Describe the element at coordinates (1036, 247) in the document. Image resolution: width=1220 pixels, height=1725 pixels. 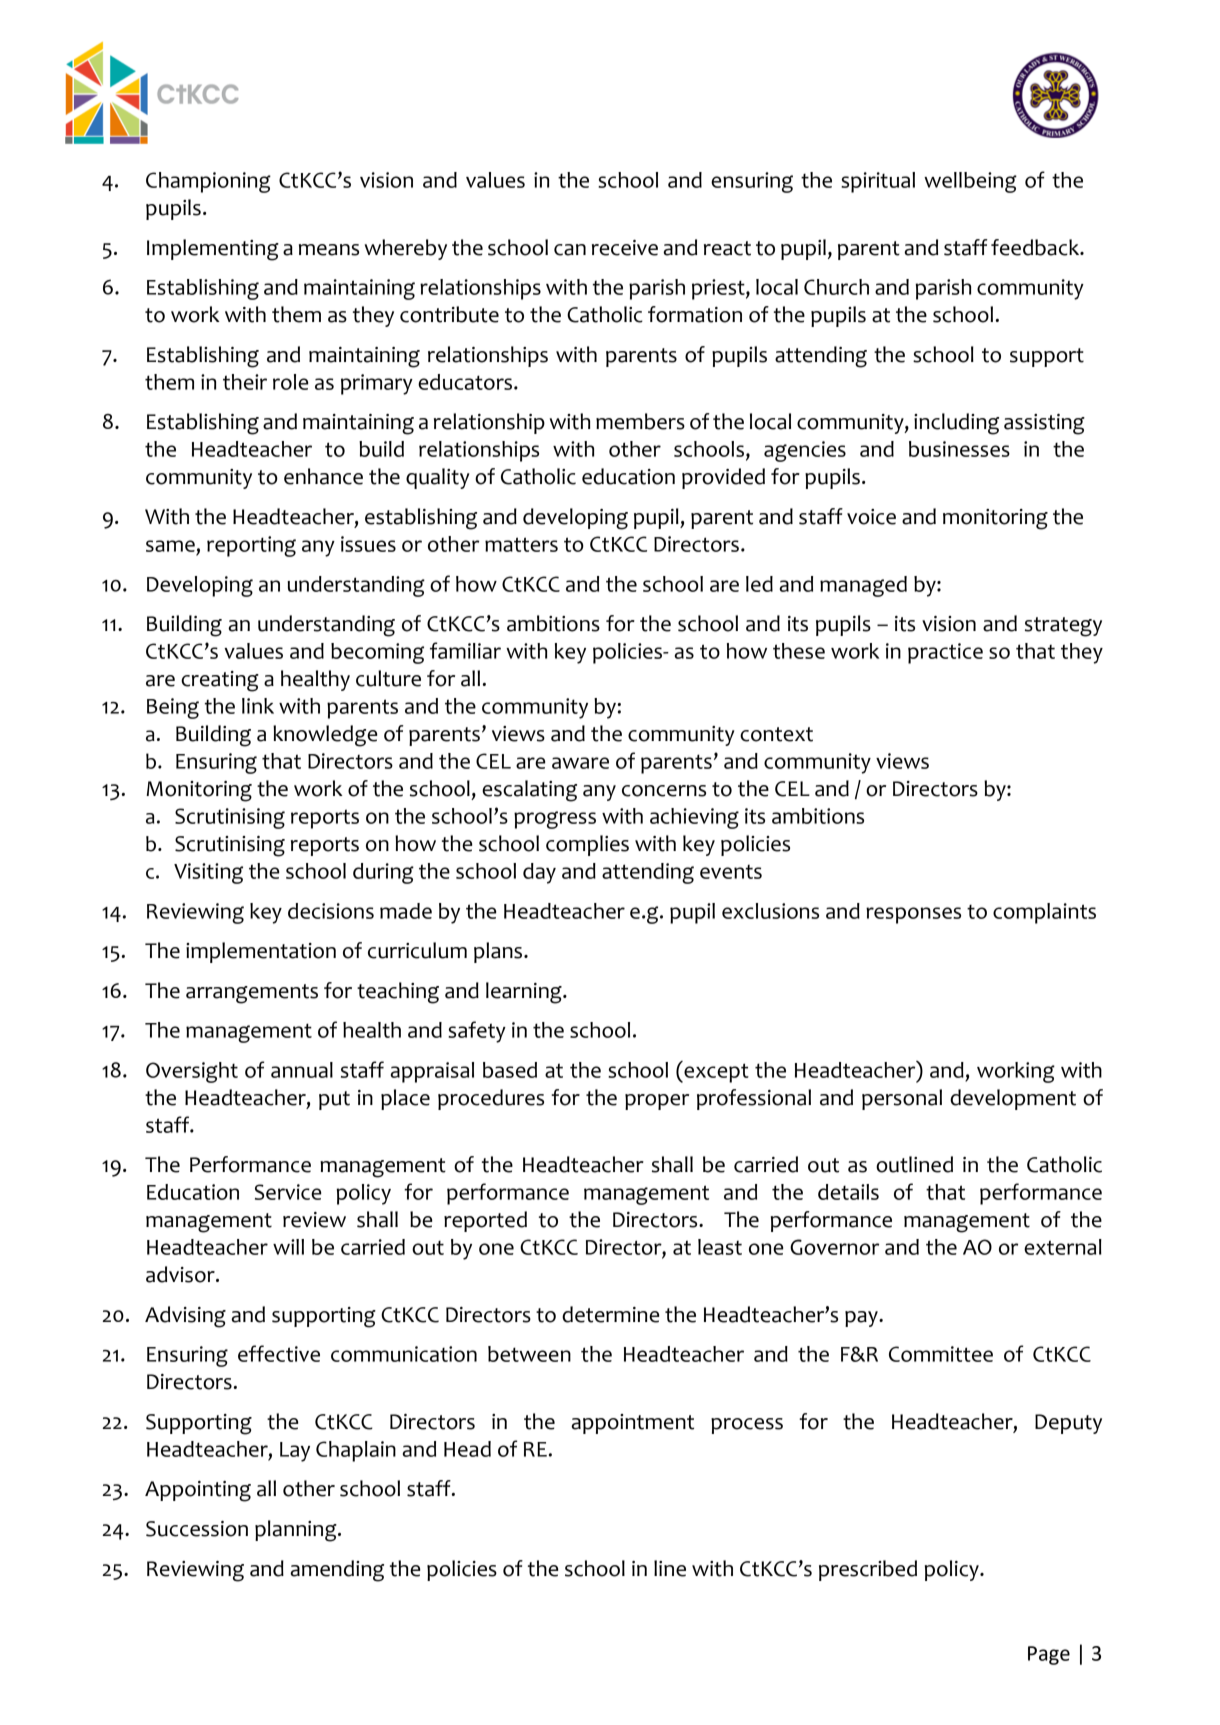
I see `feedback` at that location.
